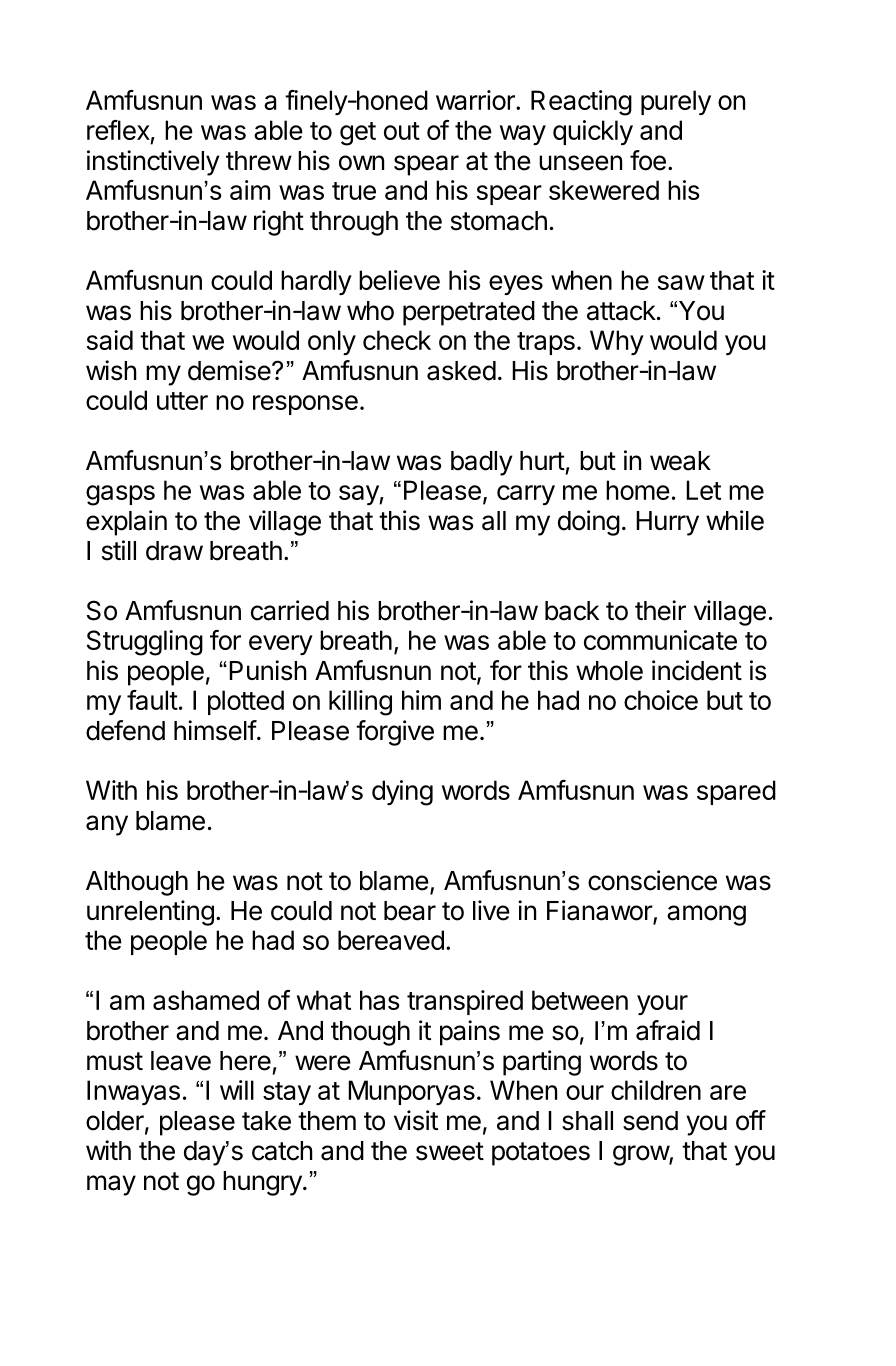  I want to click on spared, so click(736, 792).
